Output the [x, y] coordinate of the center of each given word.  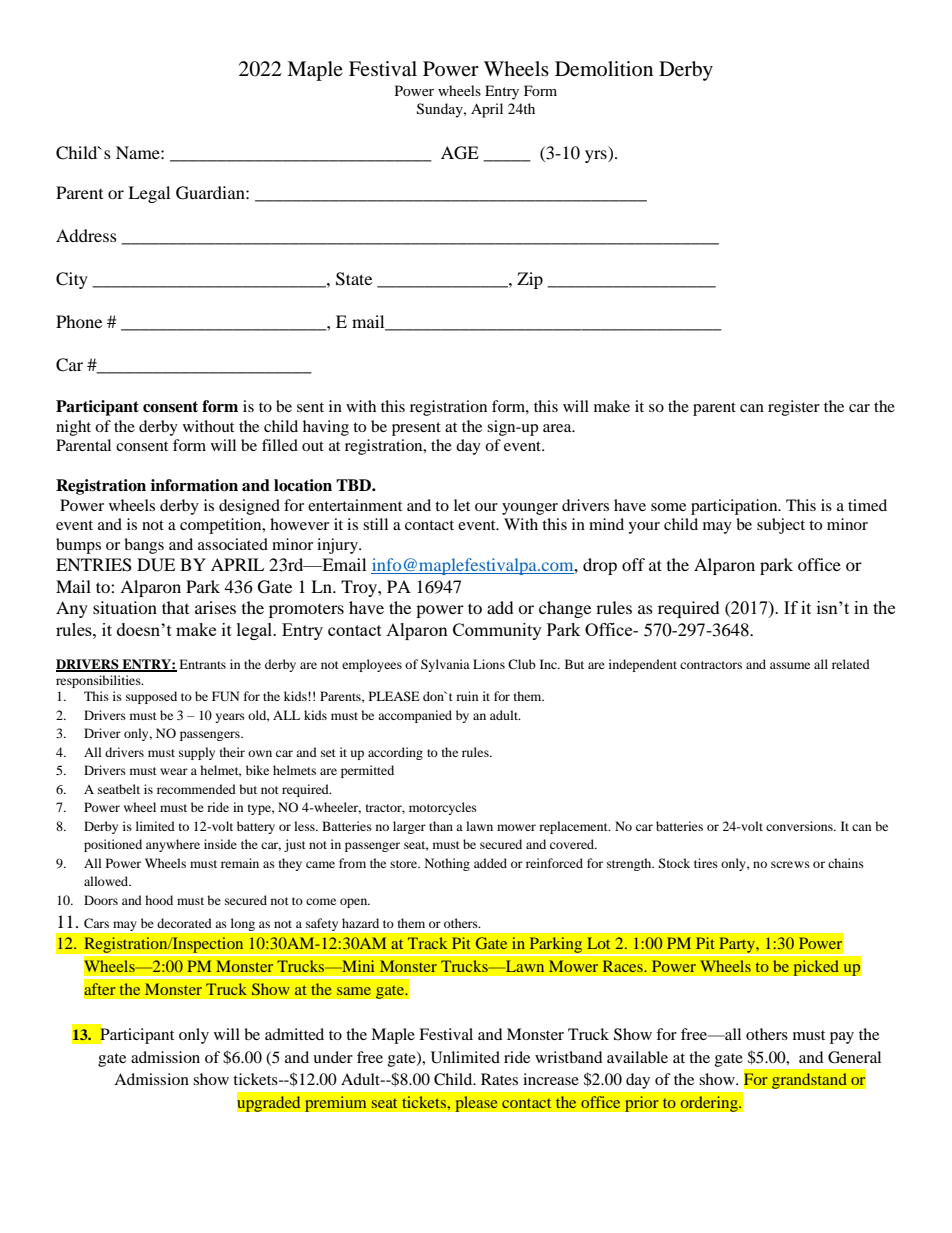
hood [159, 900]
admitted [294, 1034]
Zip [530, 280]
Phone [79, 321]
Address [86, 235]
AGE [460, 153]
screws [790, 864]
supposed [151, 697]
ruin [467, 696]
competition [222, 526]
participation [735, 507]
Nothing [447, 864]
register [794, 408]
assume [790, 665]
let [462, 505]
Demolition [604, 69]
